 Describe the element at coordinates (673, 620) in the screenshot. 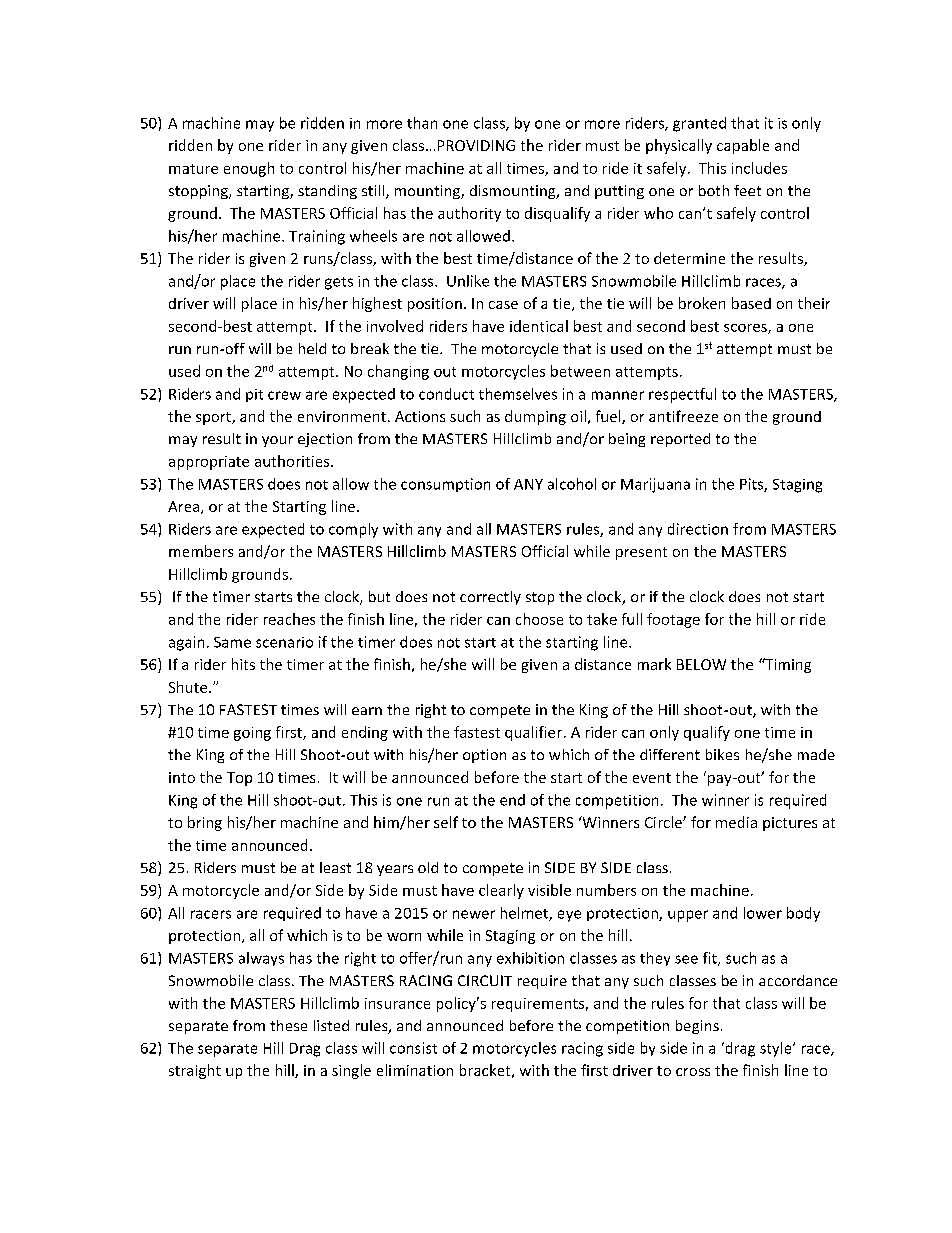

I see `footage` at that location.
